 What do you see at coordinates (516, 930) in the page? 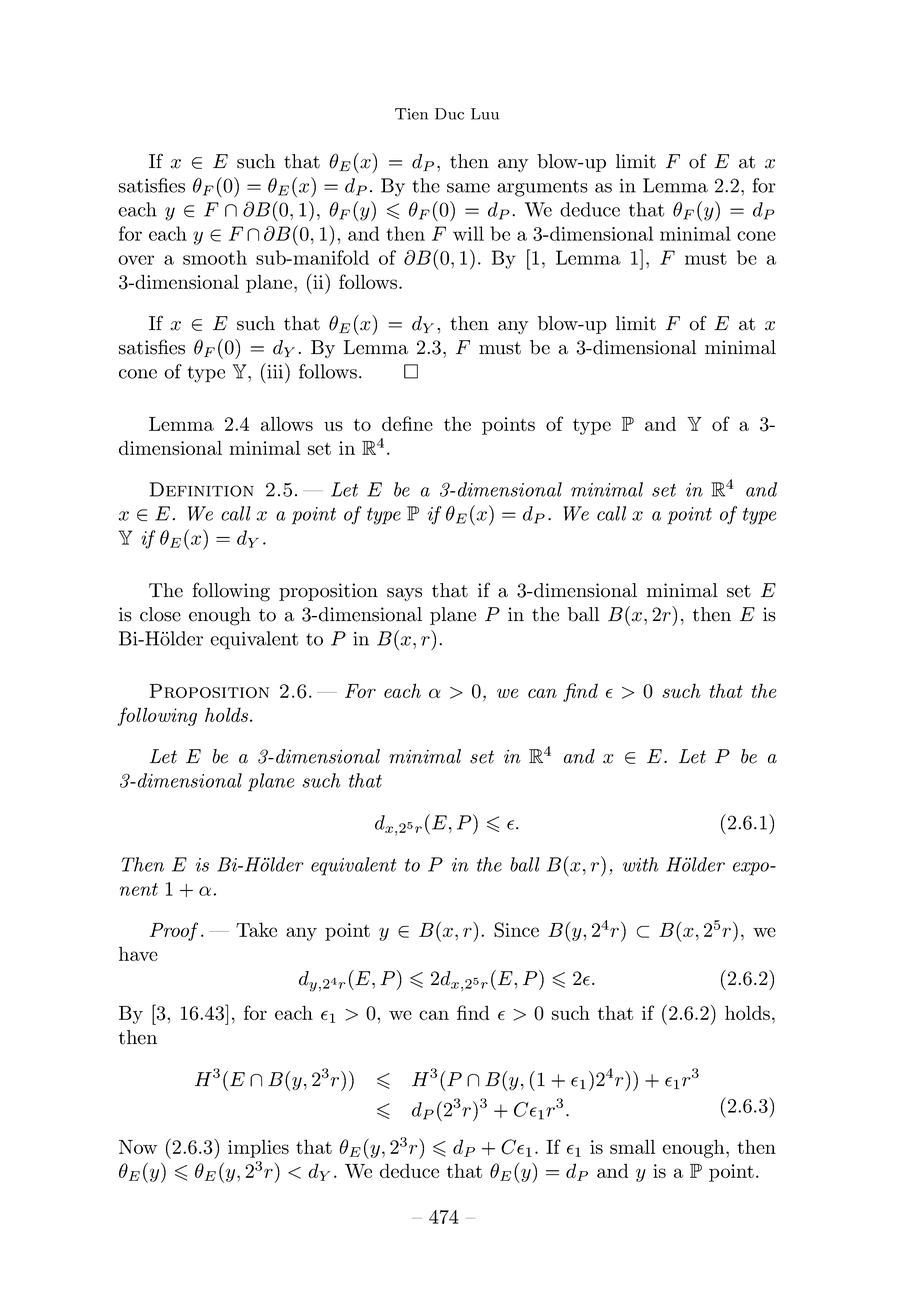
I see `Since` at bounding box center [516, 930].
